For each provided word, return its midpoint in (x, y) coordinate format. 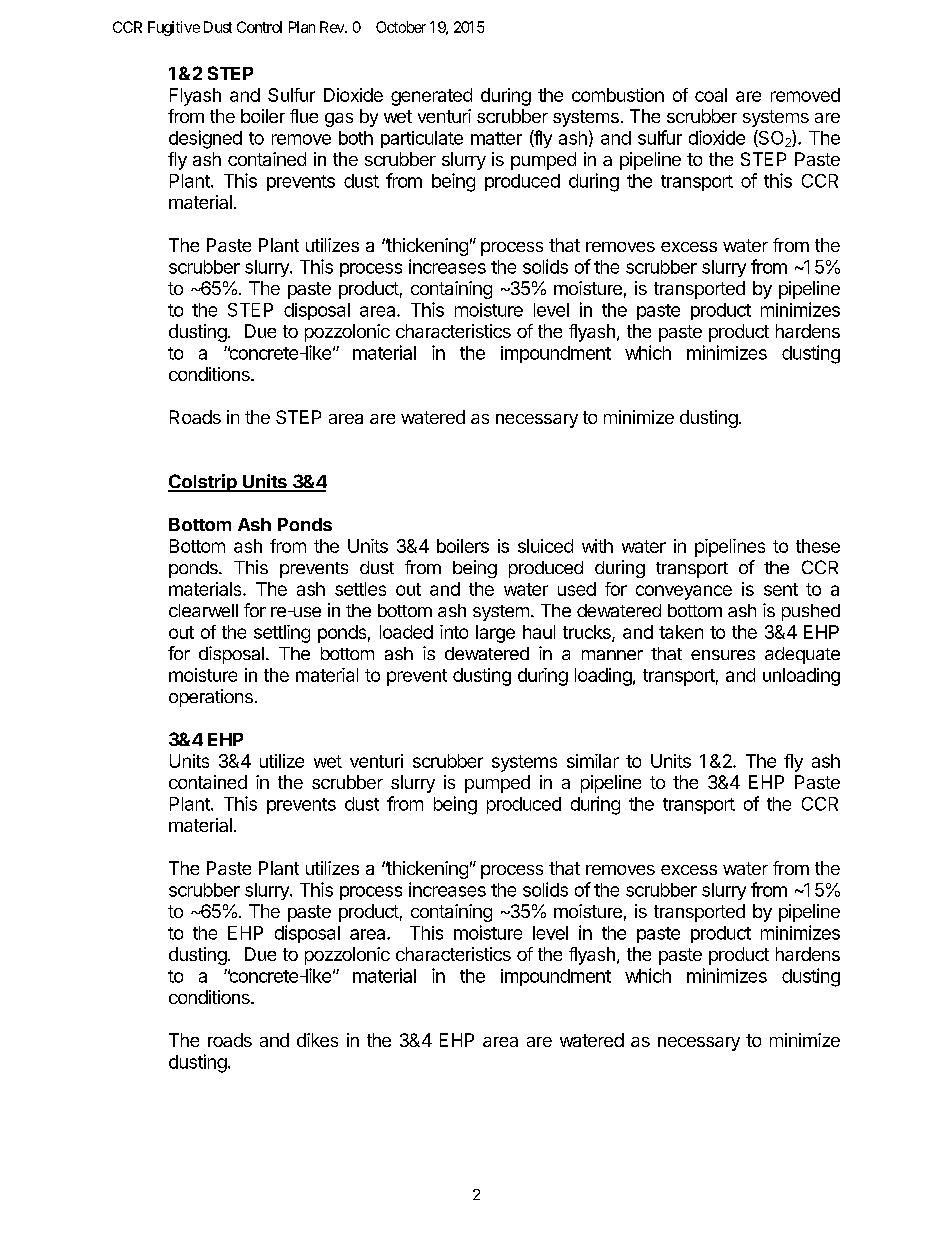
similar (593, 761)
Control (259, 27)
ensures (723, 655)
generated (431, 97)
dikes (317, 1040)
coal (711, 95)
